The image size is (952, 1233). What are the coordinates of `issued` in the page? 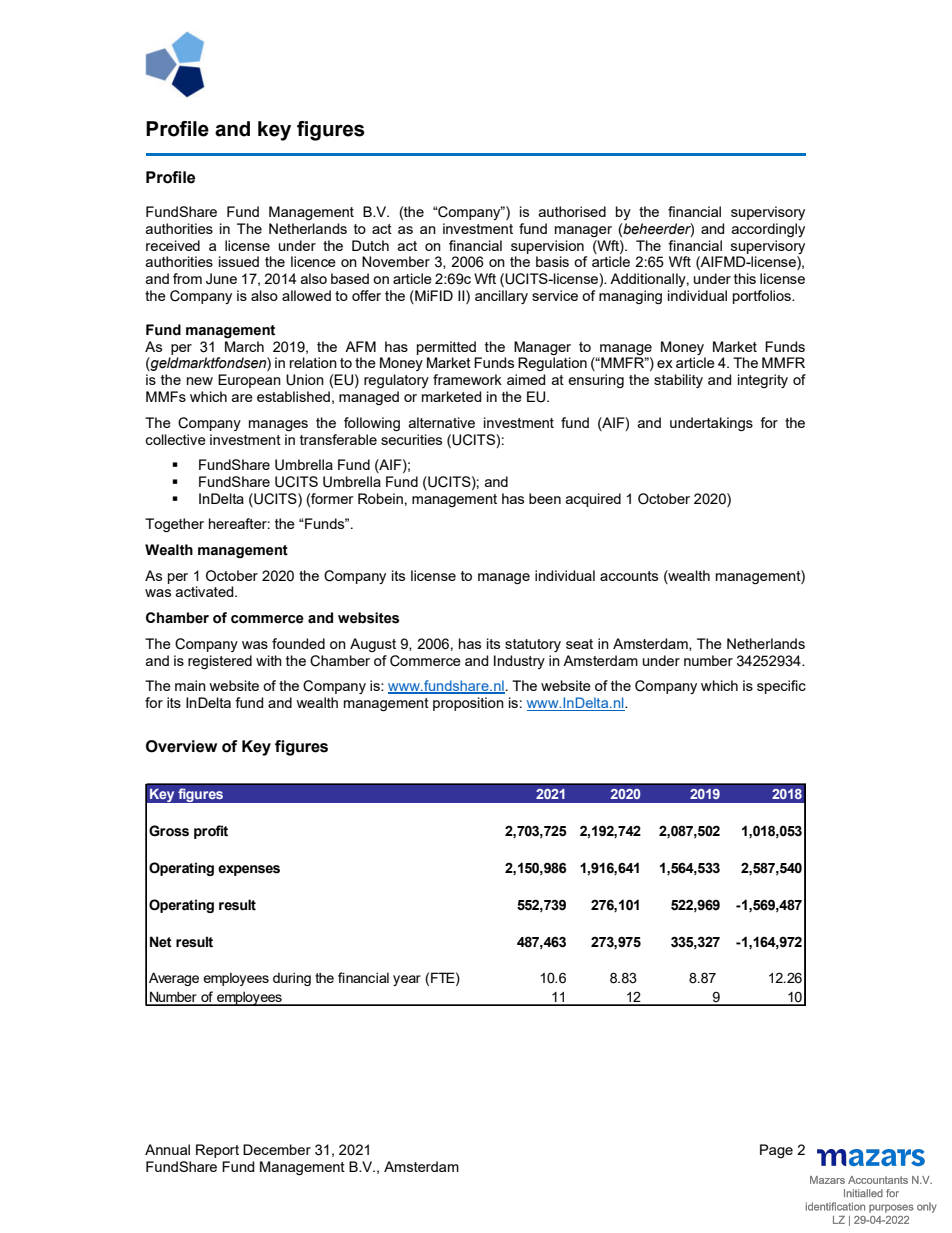 It's located at (239, 261).
